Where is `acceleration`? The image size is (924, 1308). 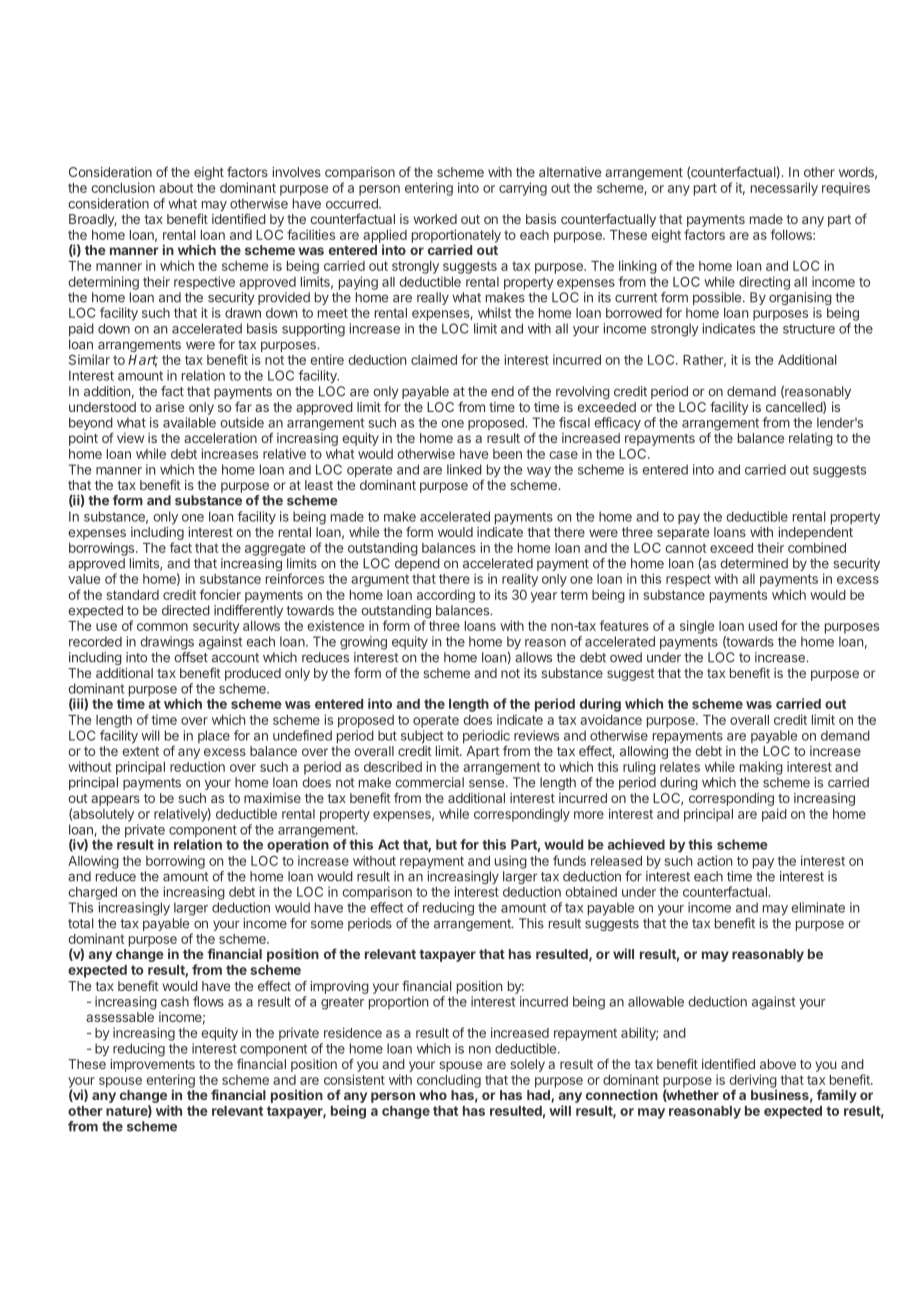
acceleration is located at coordinates (220, 438).
